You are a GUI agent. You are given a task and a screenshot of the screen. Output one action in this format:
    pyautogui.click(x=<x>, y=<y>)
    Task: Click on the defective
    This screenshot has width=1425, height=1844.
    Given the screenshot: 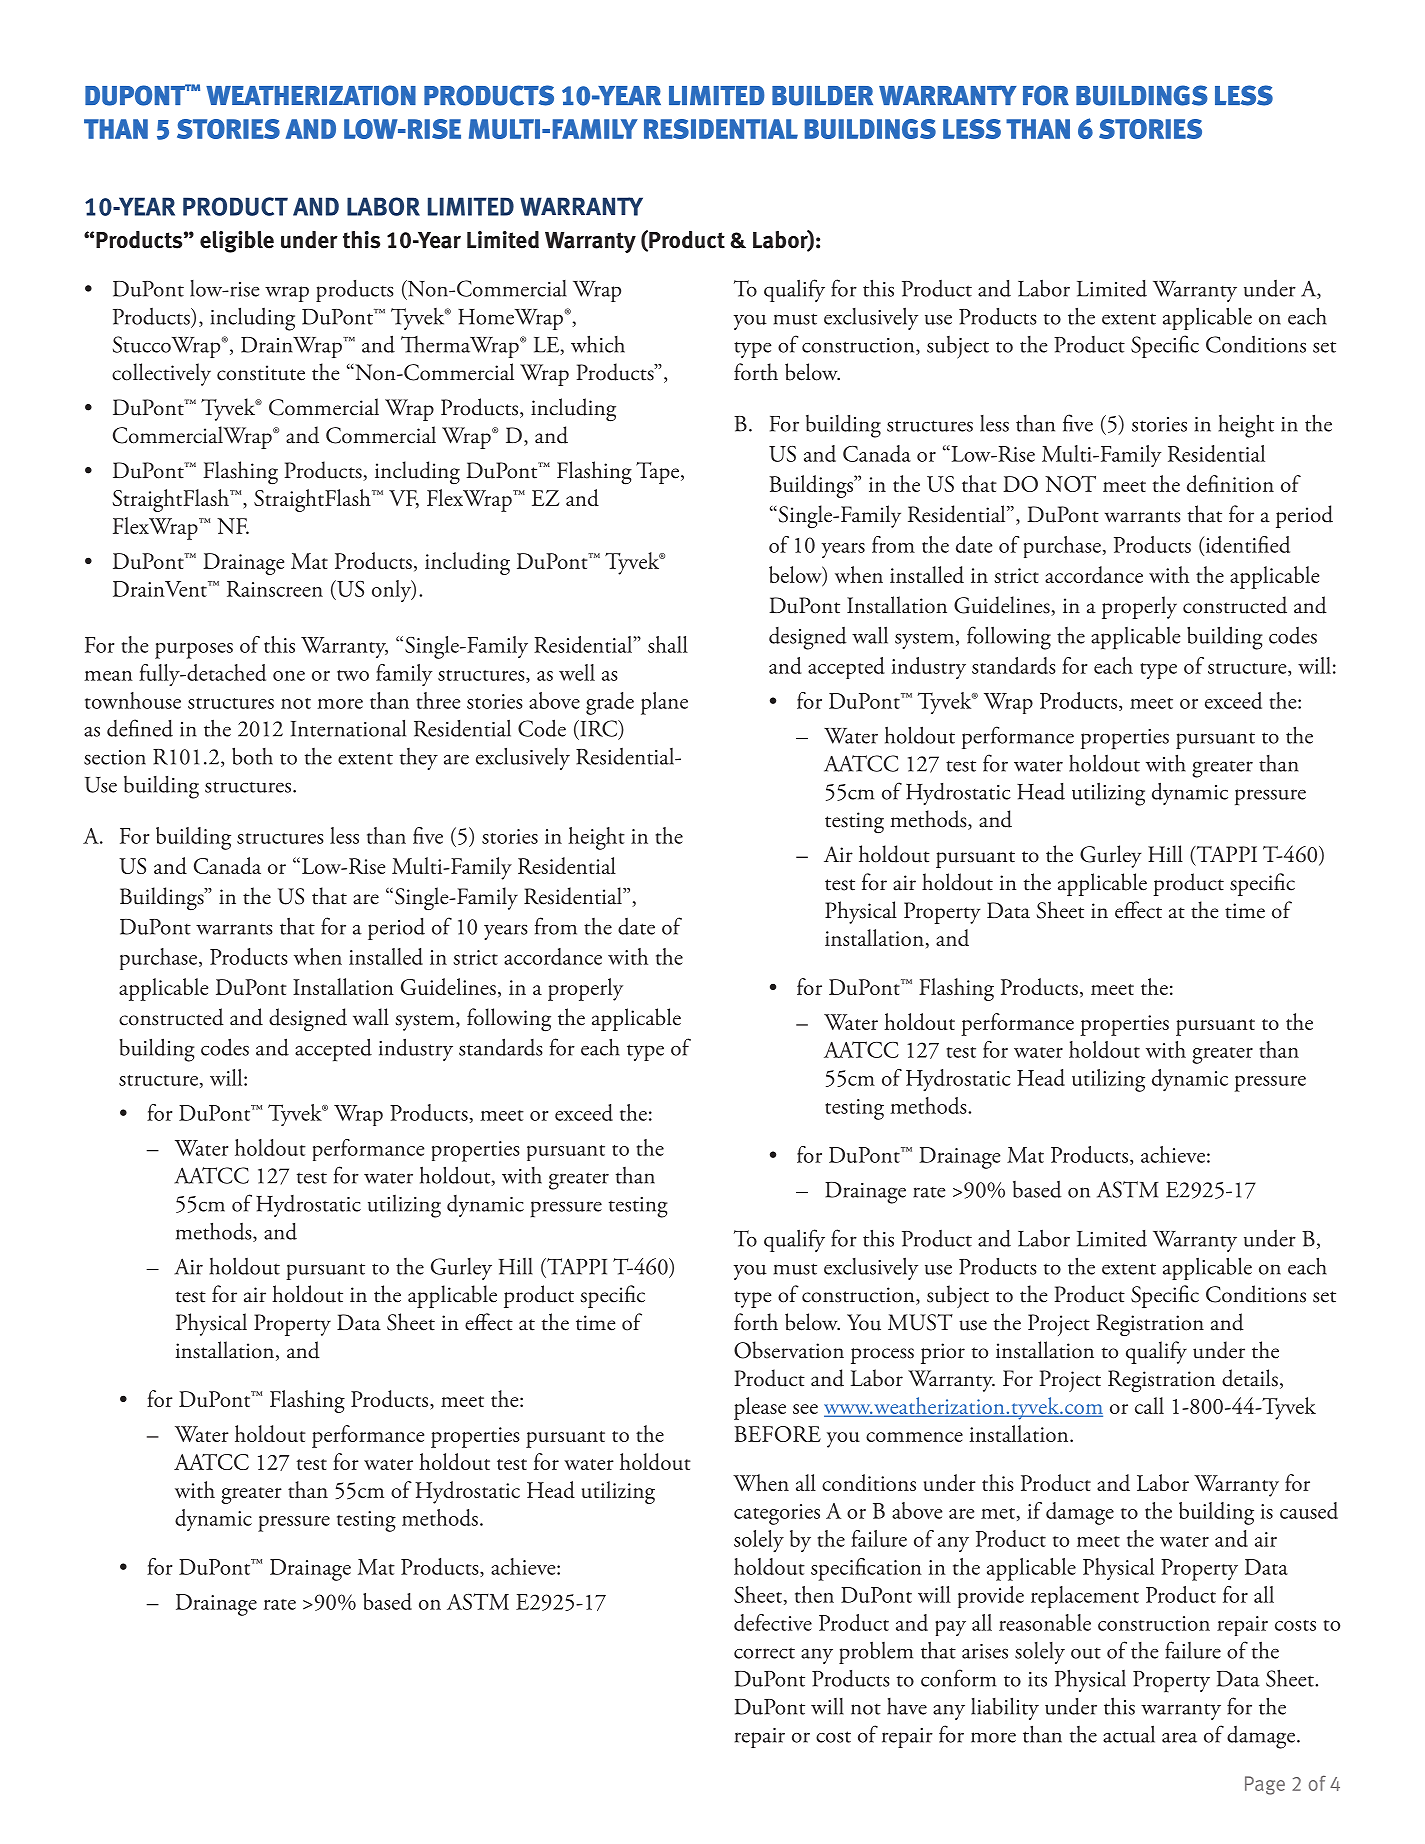 What is the action you would take?
    pyautogui.click(x=773, y=1622)
